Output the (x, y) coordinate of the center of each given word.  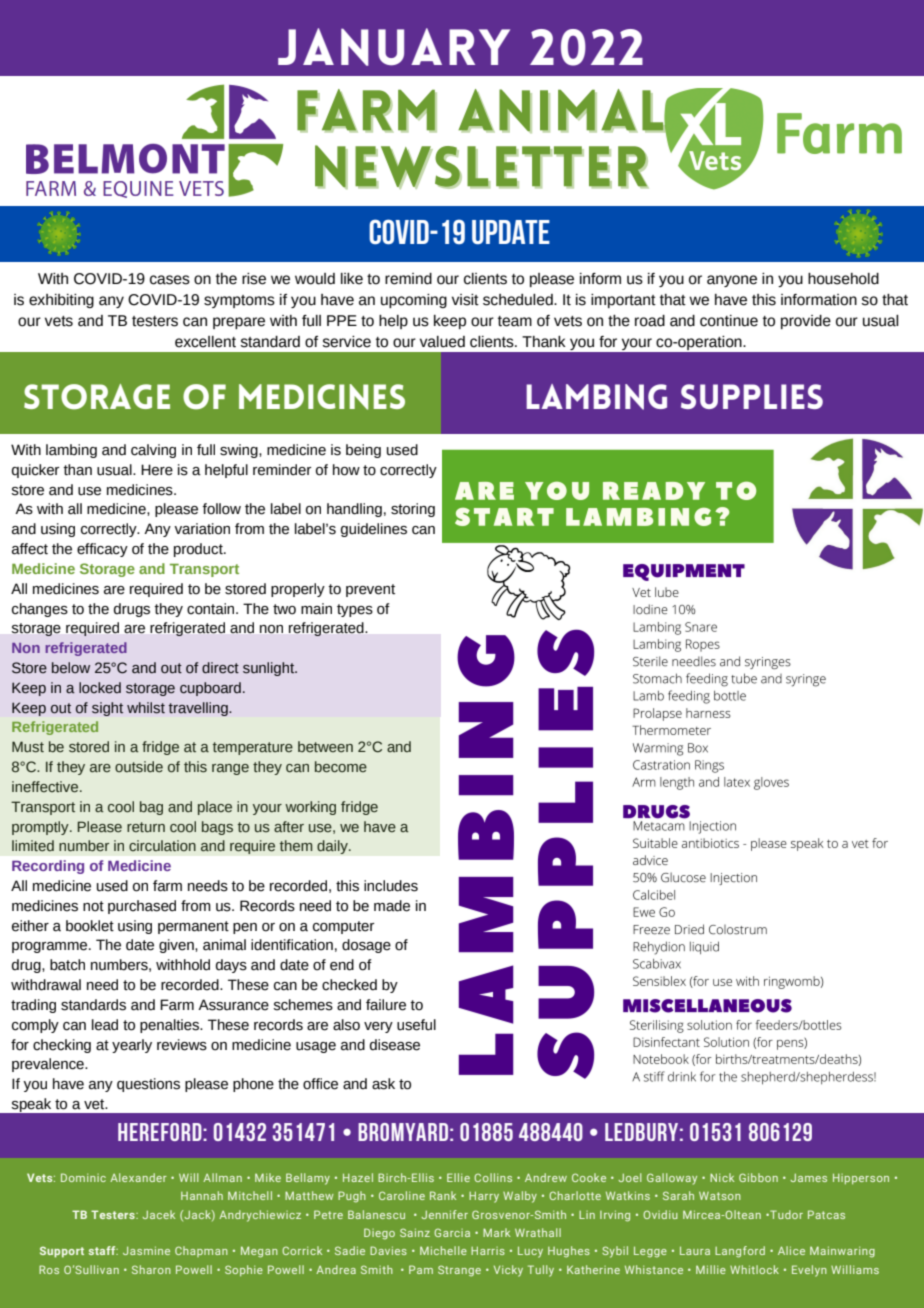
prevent (370, 590)
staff (103, 1250)
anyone (732, 281)
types (355, 610)
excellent (205, 342)
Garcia (452, 1232)
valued (442, 342)
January (394, 47)
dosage (366, 946)
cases (170, 280)
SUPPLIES (752, 396)
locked (100, 688)
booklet (90, 926)
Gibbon (758, 1177)
